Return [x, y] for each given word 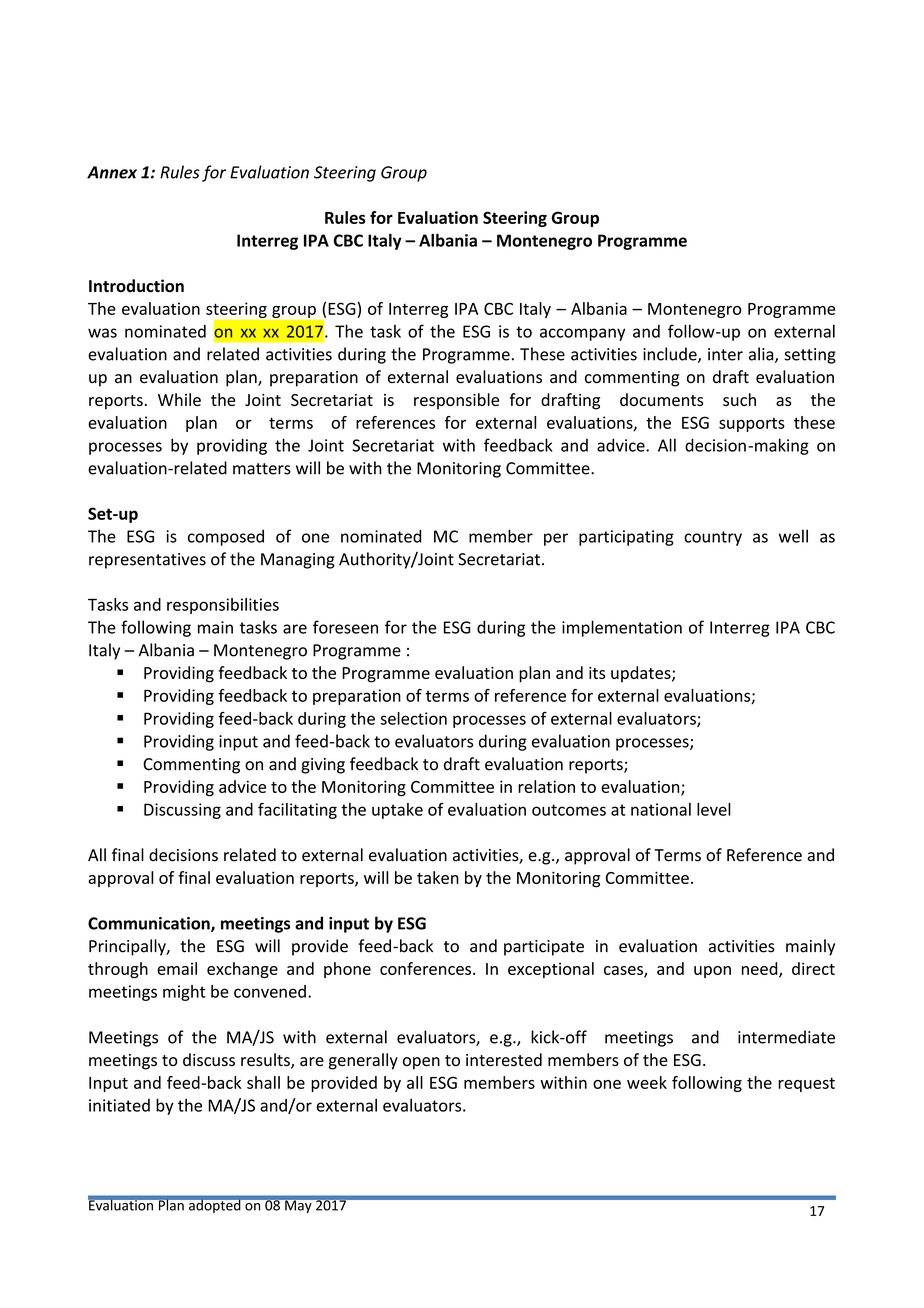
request [806, 1085]
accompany [582, 334]
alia [762, 355]
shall [263, 1082]
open [421, 1063]
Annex [112, 172]
